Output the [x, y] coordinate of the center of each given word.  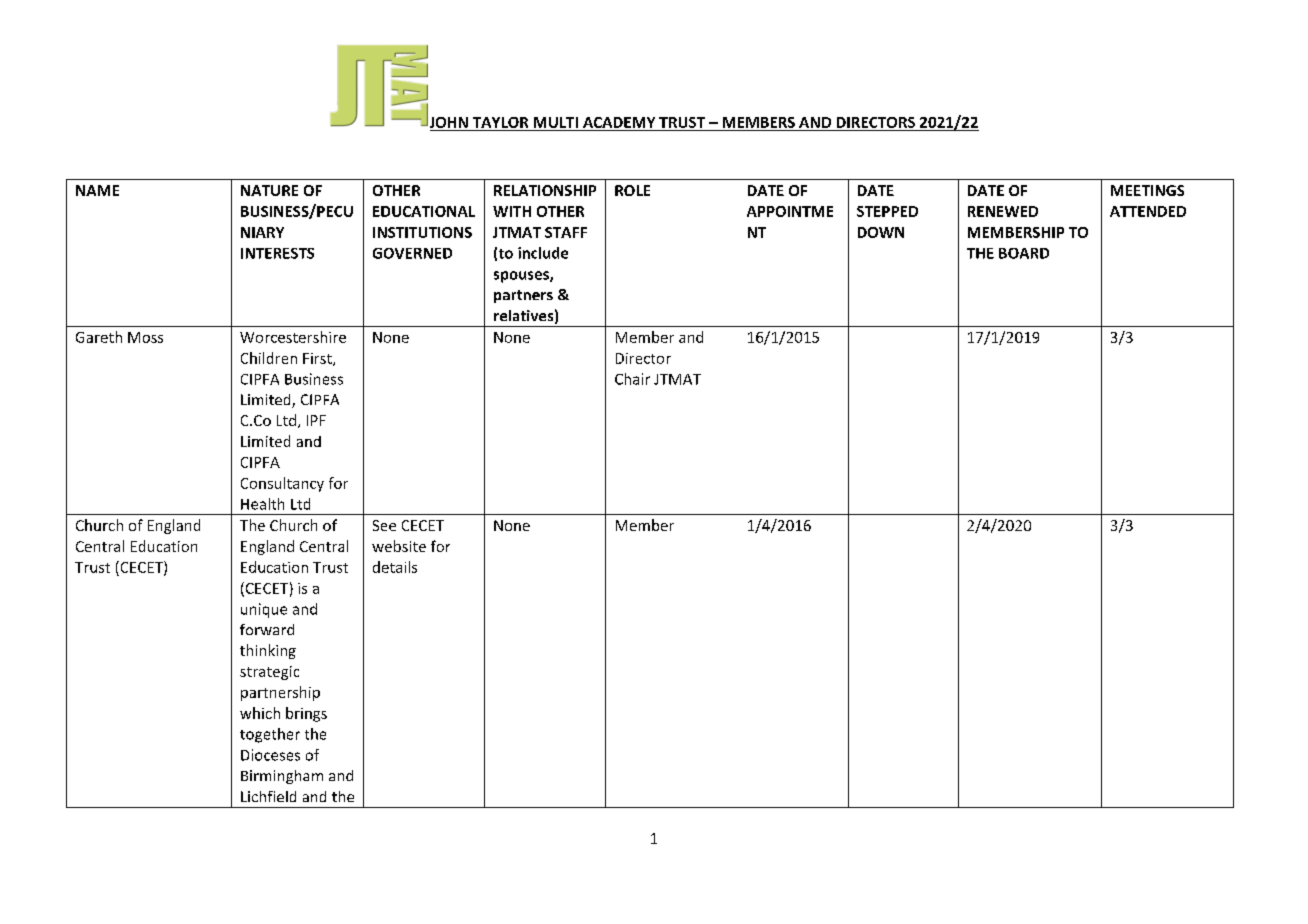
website [399, 546]
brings [306, 714]
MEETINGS [1147, 190]
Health [262, 504]
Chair [632, 379]
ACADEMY [619, 122]
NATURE [269, 190]
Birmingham [282, 777]
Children [269, 358]
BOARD [1024, 253]
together [270, 735]
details [395, 567]
